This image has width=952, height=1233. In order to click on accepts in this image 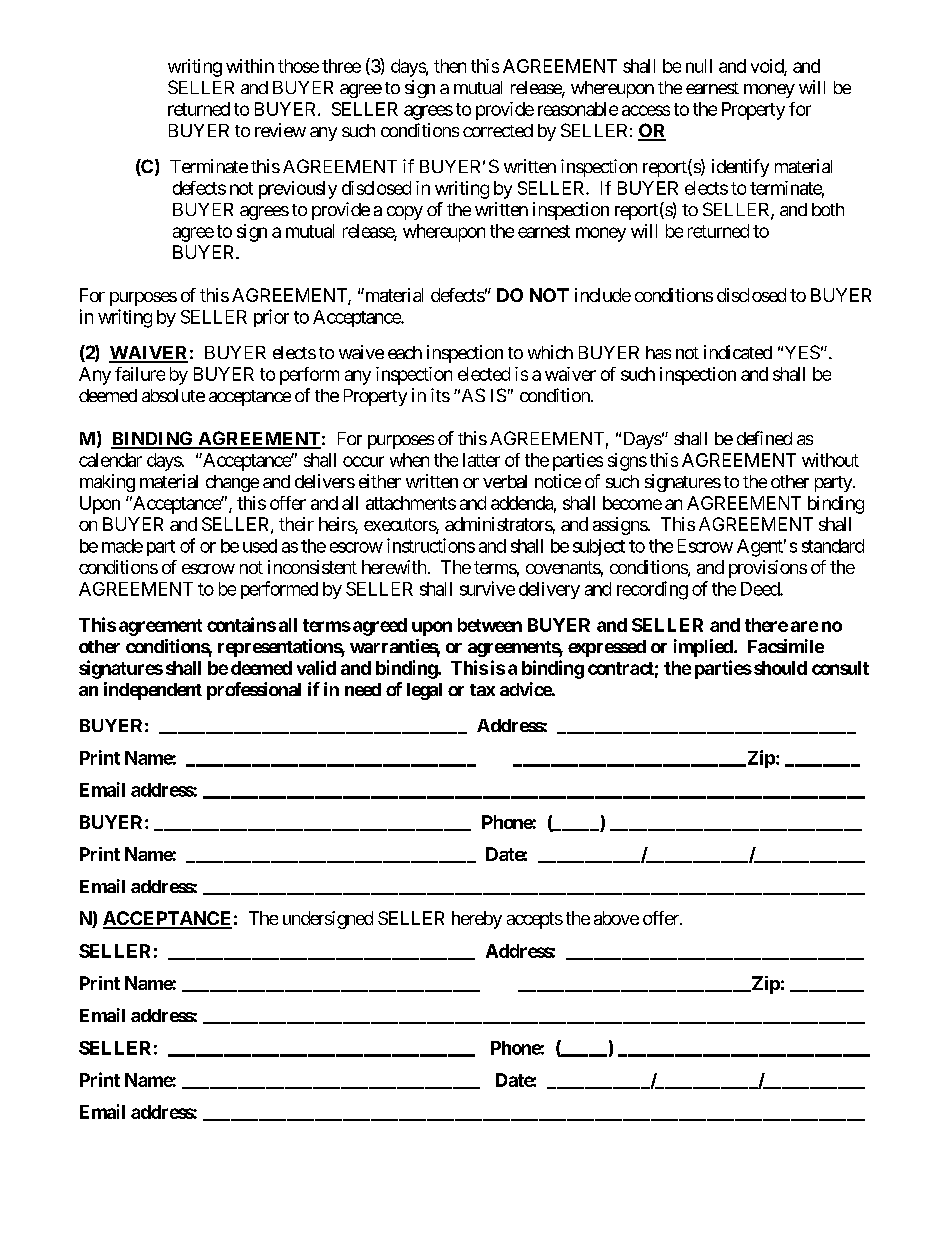, I will do `click(535, 920)`.
